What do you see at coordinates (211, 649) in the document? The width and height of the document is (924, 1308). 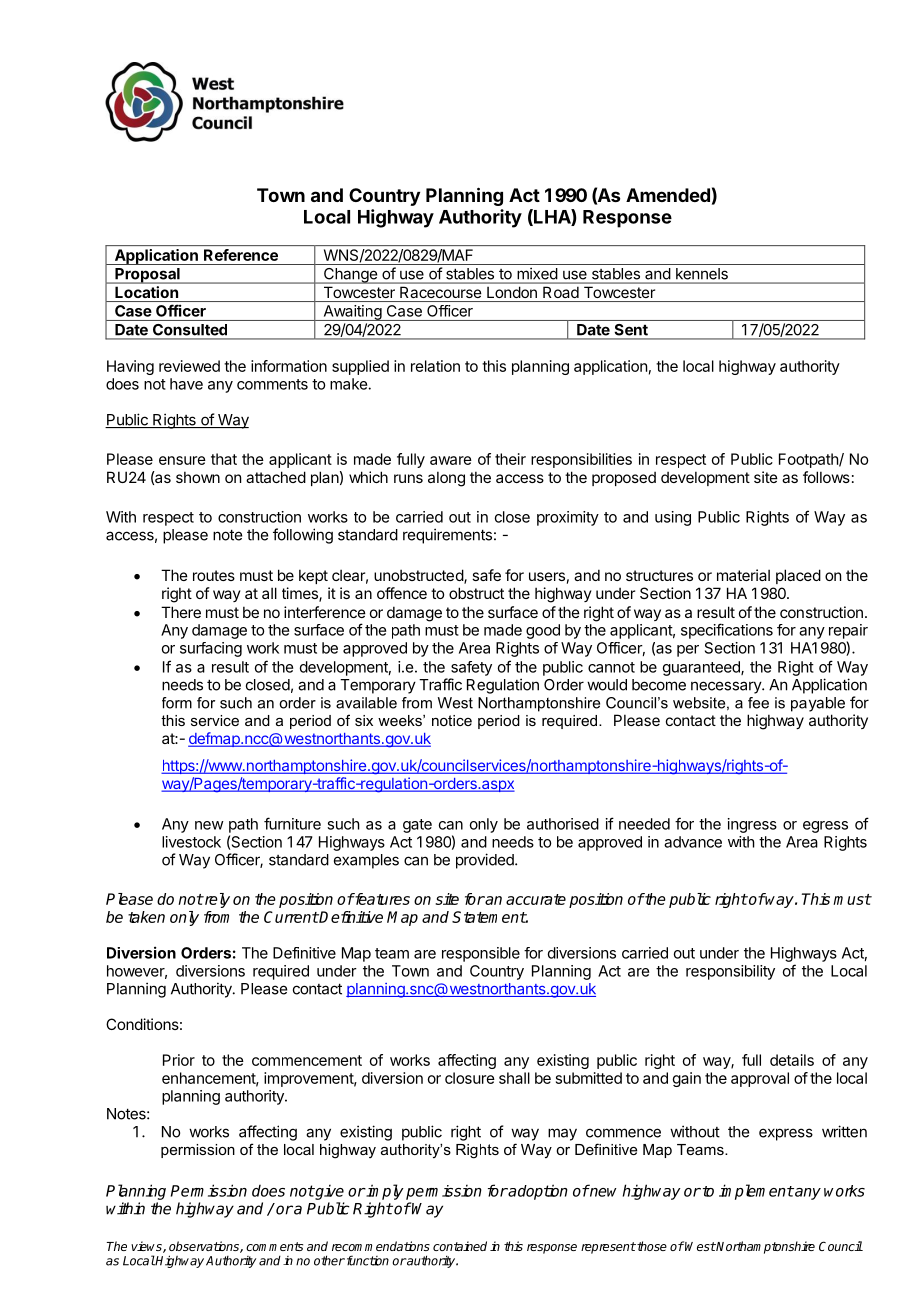 I see `surfacing` at bounding box center [211, 649].
